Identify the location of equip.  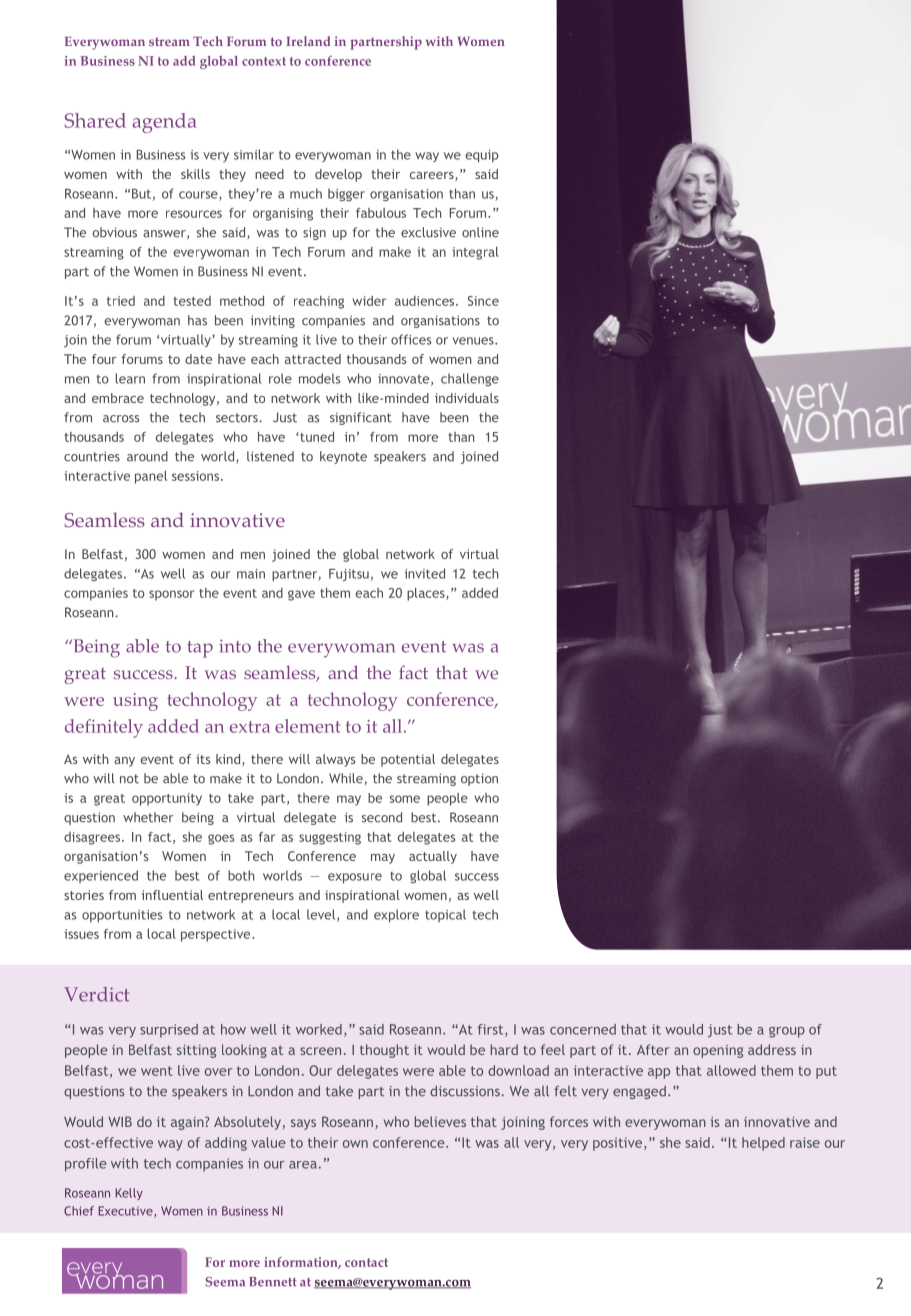
(481, 156).
